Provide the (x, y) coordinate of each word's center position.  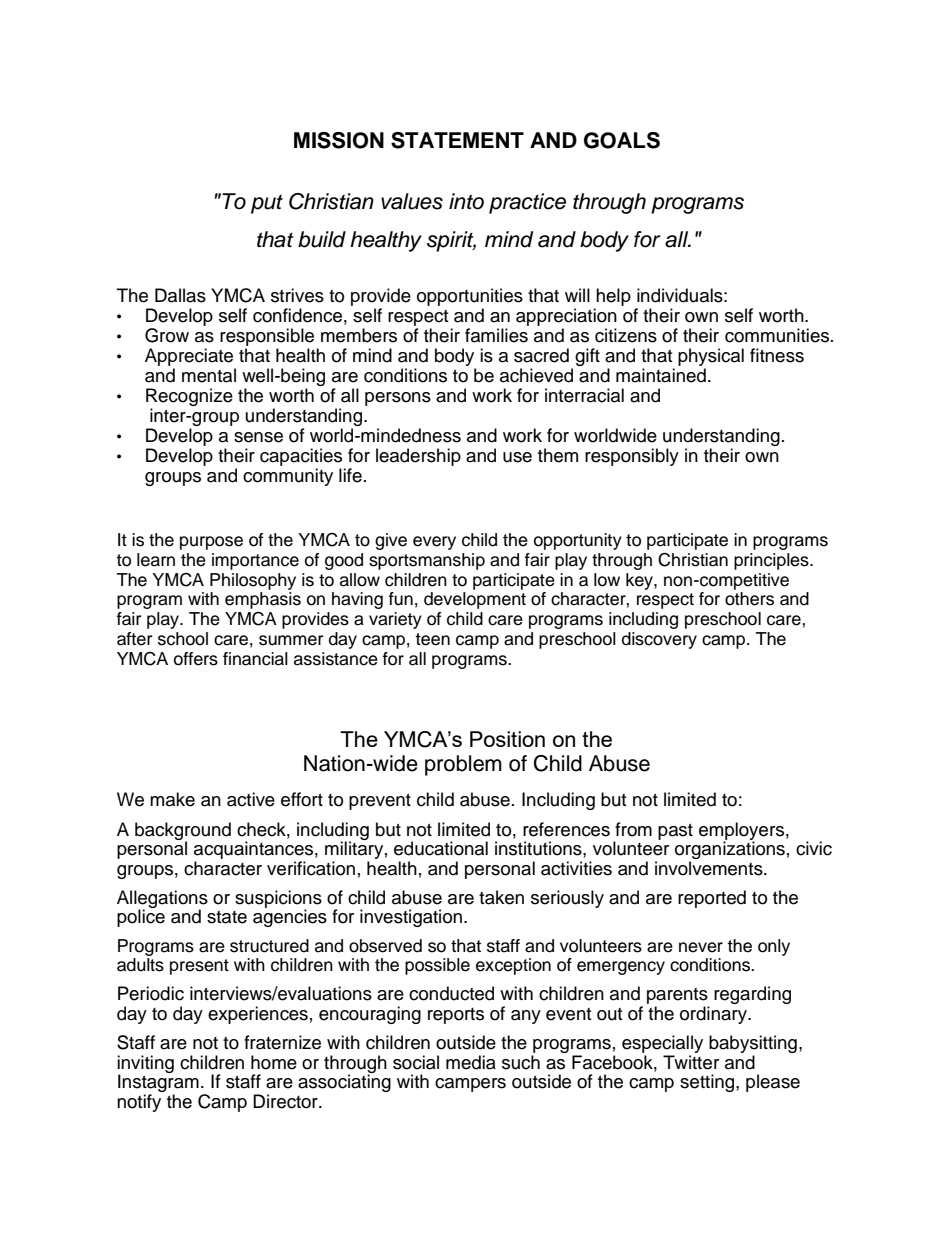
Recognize (189, 397)
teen (432, 639)
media (471, 1062)
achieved (536, 375)
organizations (730, 850)
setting (708, 1083)
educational (441, 848)
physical (711, 358)
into (466, 201)
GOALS (622, 140)
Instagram (158, 1083)
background (183, 832)
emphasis (263, 600)
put (267, 204)
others (749, 599)
